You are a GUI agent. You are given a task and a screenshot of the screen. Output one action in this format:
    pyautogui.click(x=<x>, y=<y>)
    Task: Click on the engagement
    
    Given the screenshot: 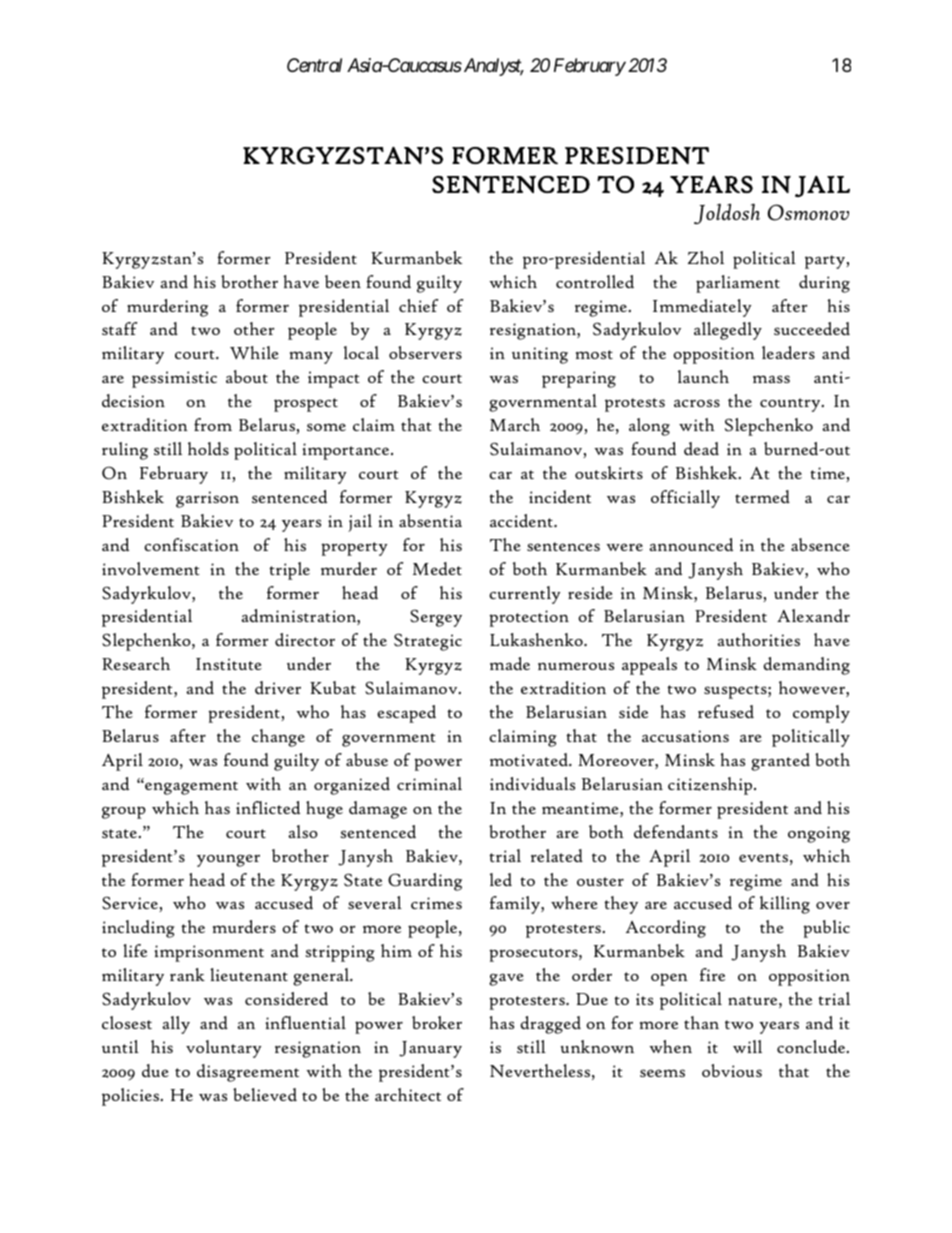 What is the action you would take?
    pyautogui.click(x=190, y=788)
